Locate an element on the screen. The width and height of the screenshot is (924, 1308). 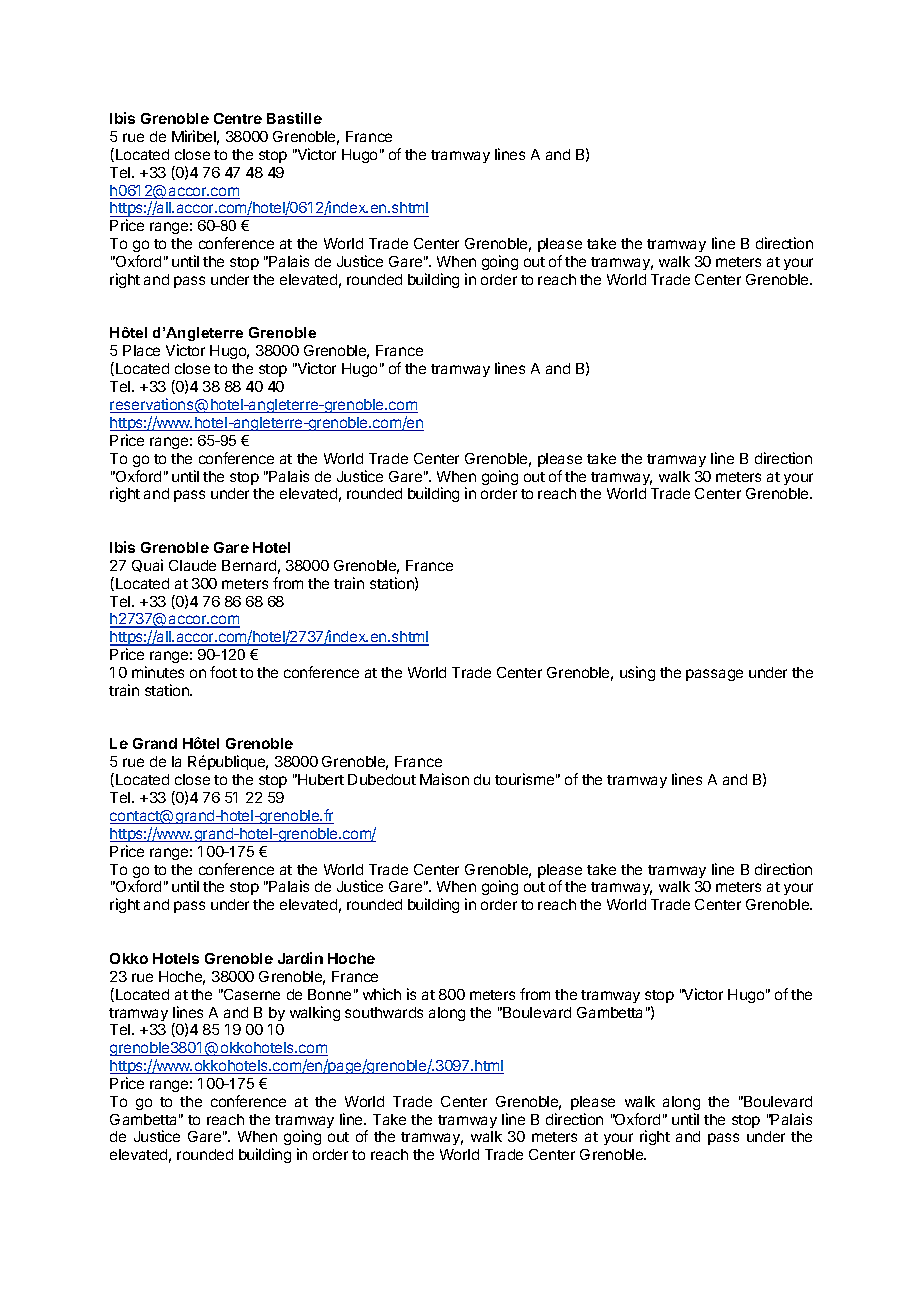
Centre is located at coordinates (238, 118).
